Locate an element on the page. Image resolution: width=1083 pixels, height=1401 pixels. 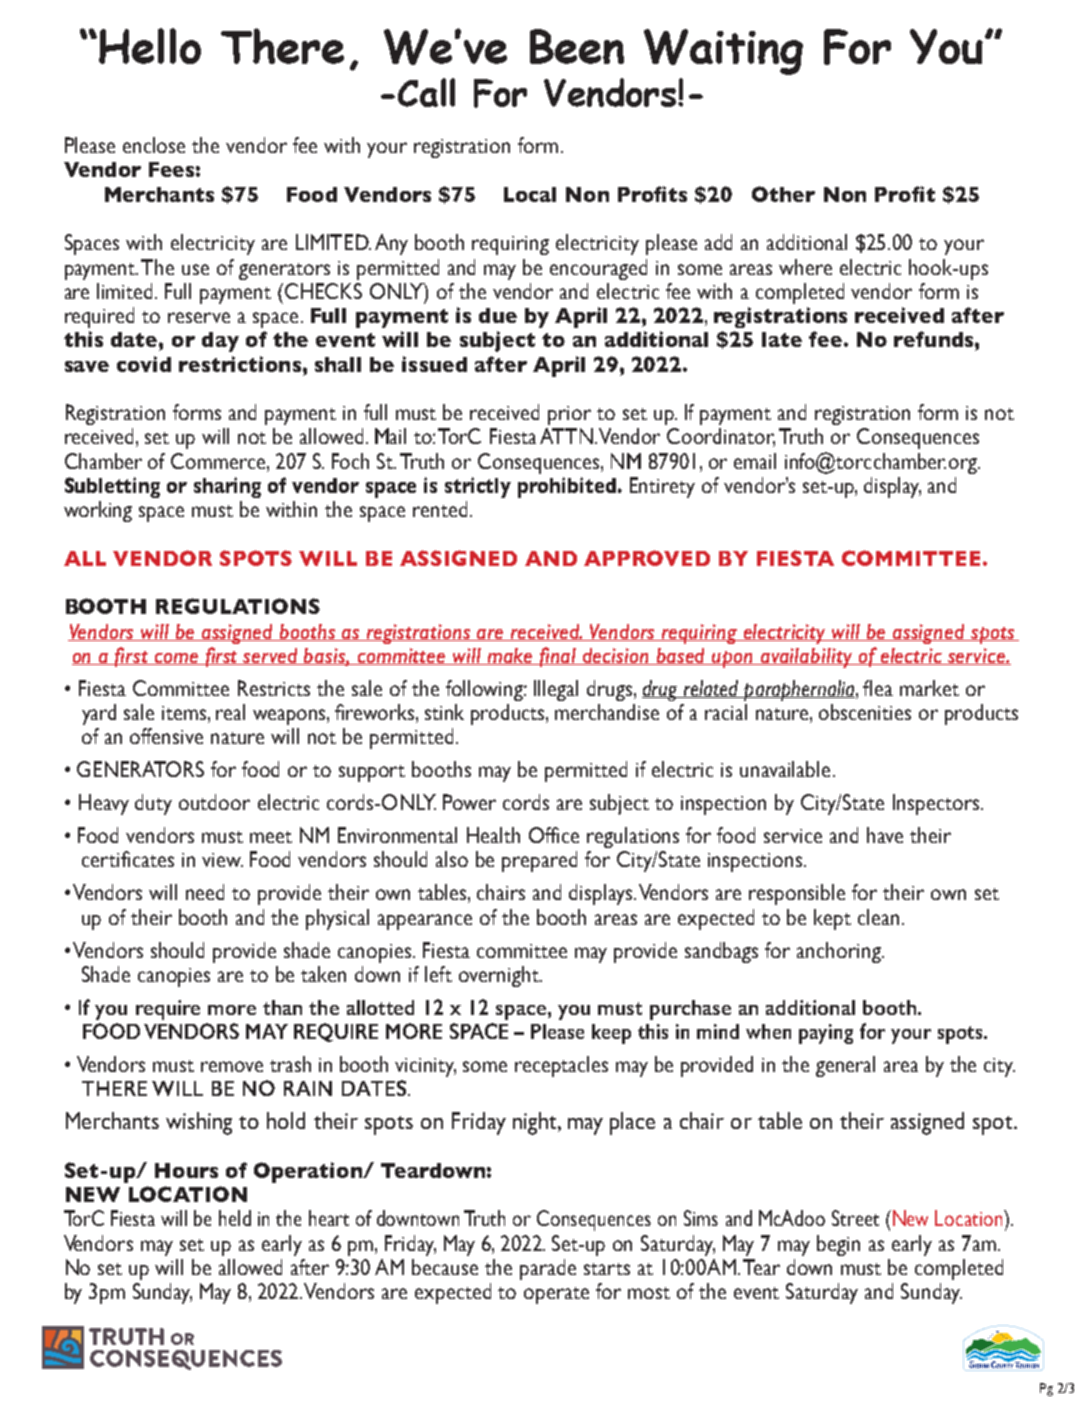
strictly is located at coordinates (478, 487).
